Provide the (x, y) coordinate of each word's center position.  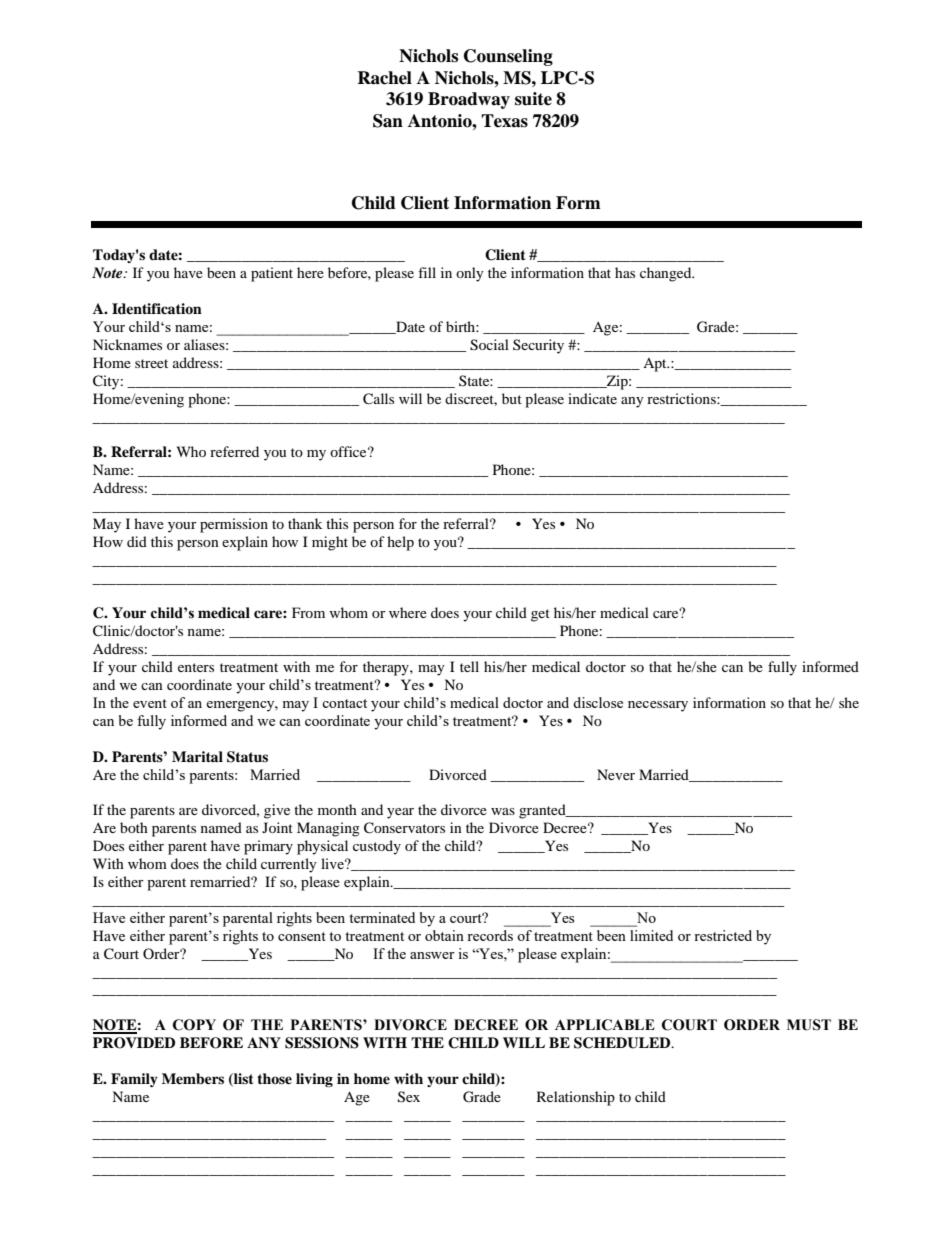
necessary (658, 706)
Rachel (384, 78)
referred (234, 451)
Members (193, 1079)
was (503, 811)
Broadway (469, 100)
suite (533, 99)
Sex (409, 1097)
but (512, 398)
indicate (592, 398)
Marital (197, 756)
